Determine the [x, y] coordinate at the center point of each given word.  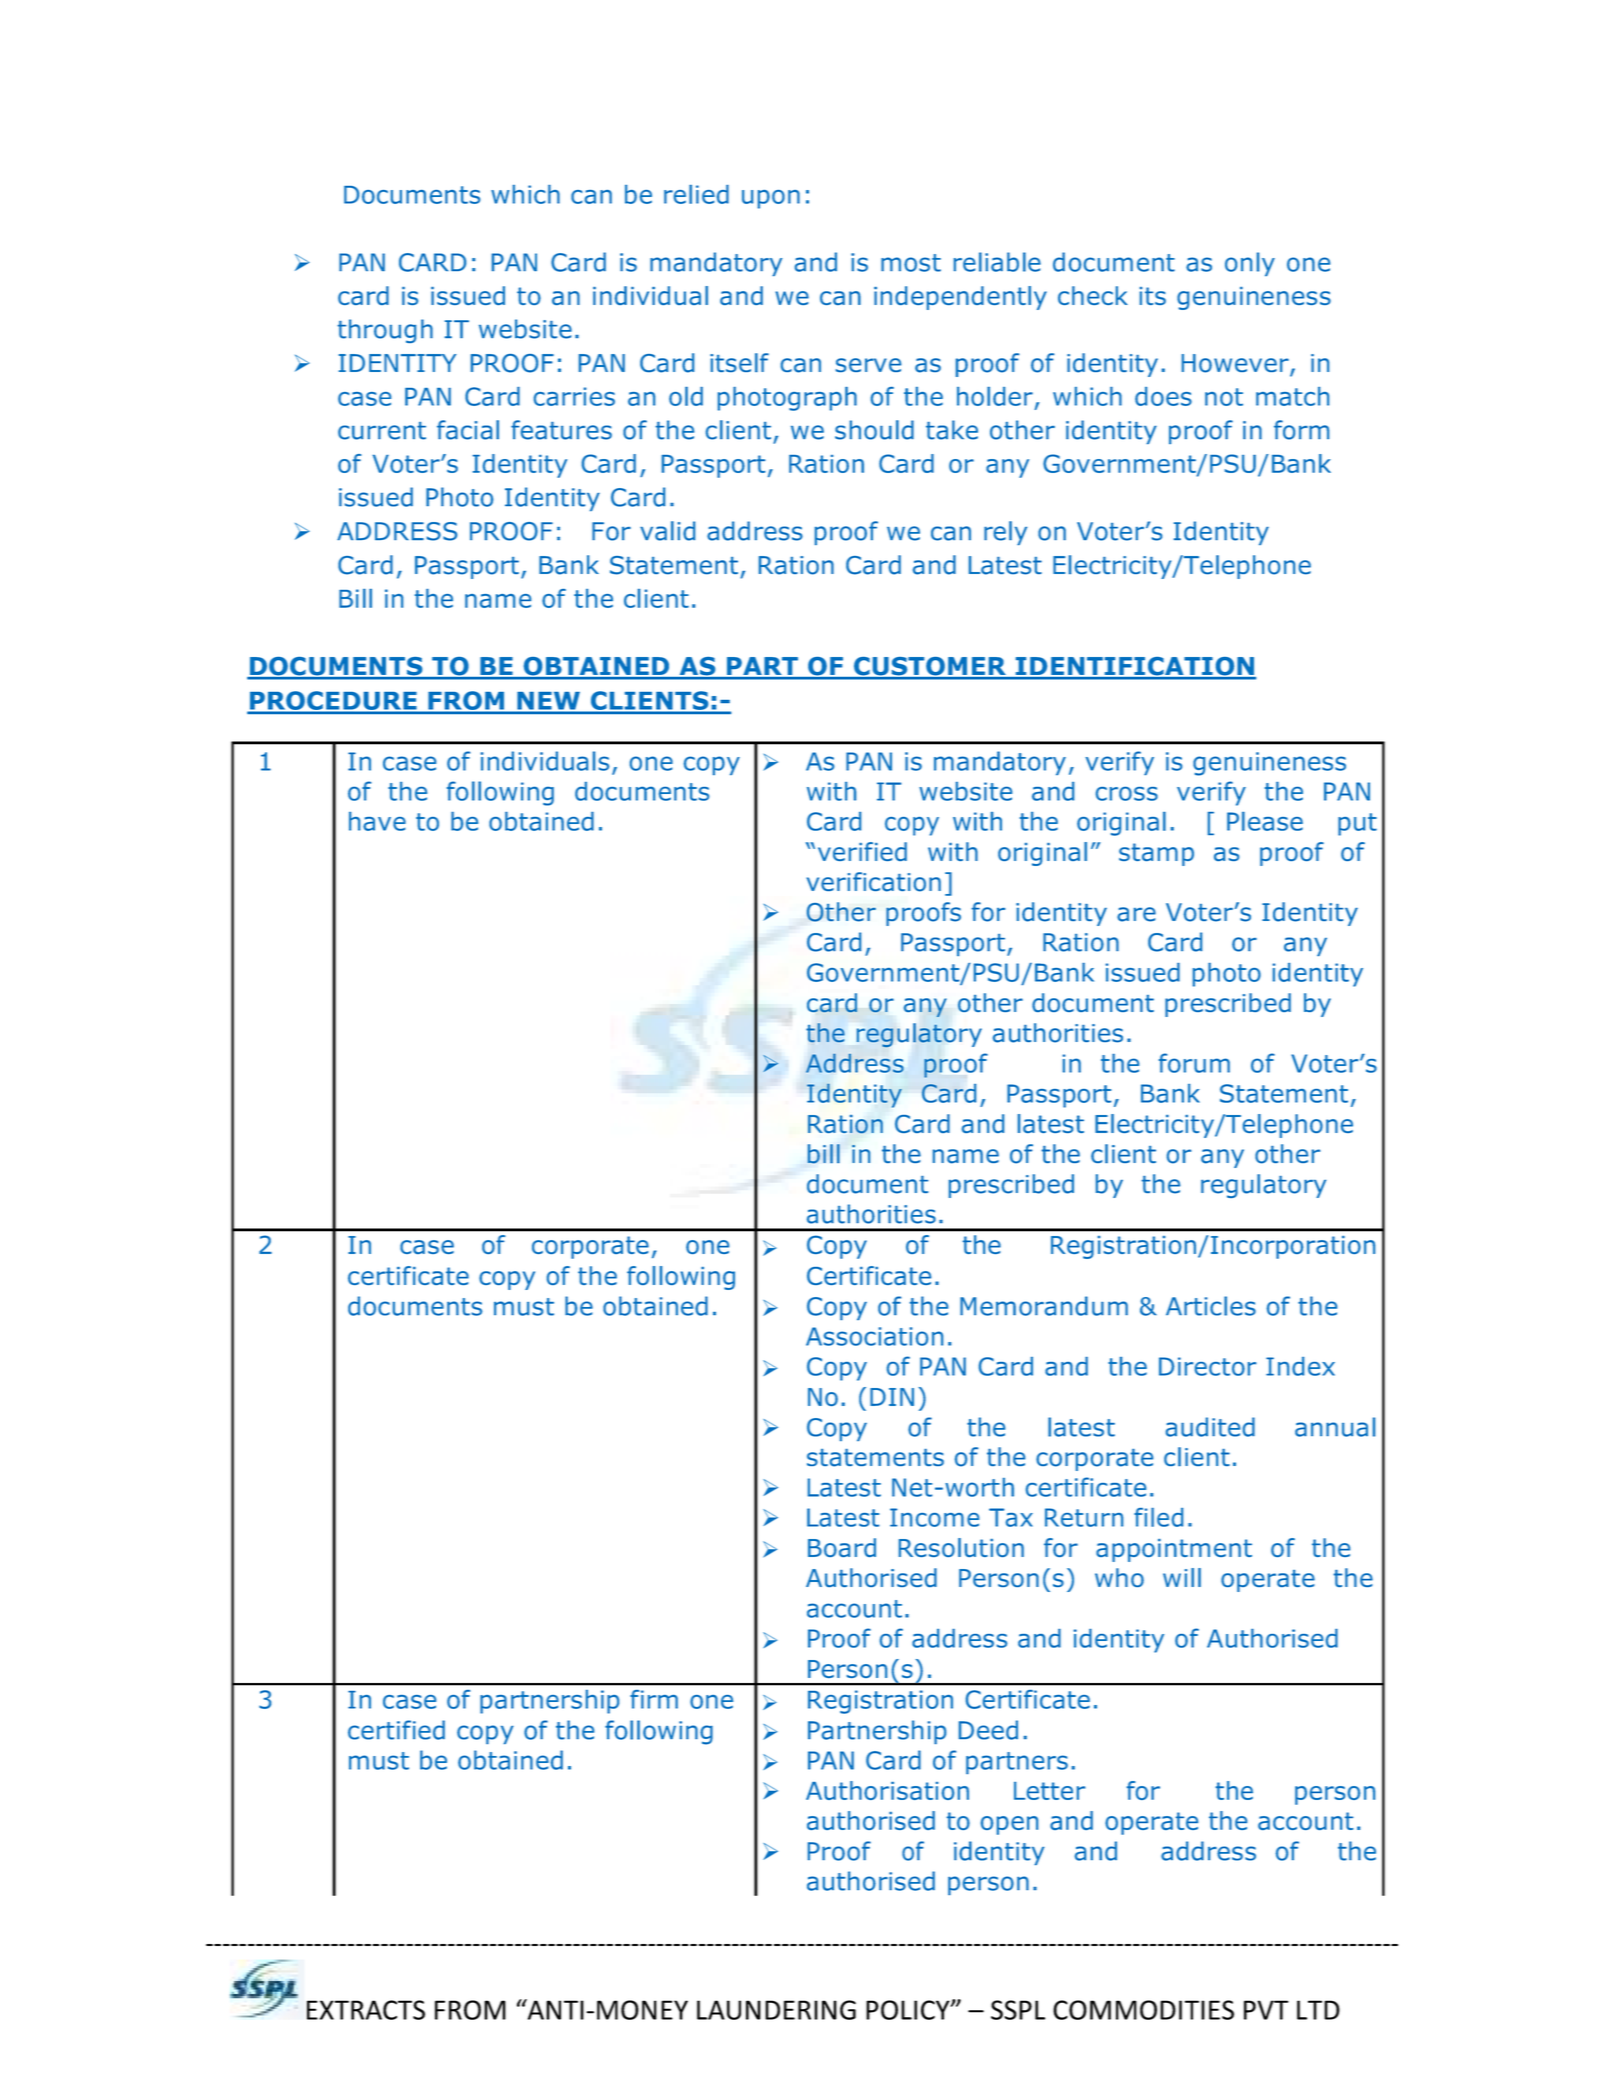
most [911, 263]
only [1250, 264]
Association [874, 1336]
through [385, 331]
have [377, 821]
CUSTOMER [930, 667]
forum [1194, 1063]
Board [842, 1547]
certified [396, 1730]
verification [874, 882]
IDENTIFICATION [1134, 667]
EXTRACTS [366, 2010]
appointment [1174, 1550]
